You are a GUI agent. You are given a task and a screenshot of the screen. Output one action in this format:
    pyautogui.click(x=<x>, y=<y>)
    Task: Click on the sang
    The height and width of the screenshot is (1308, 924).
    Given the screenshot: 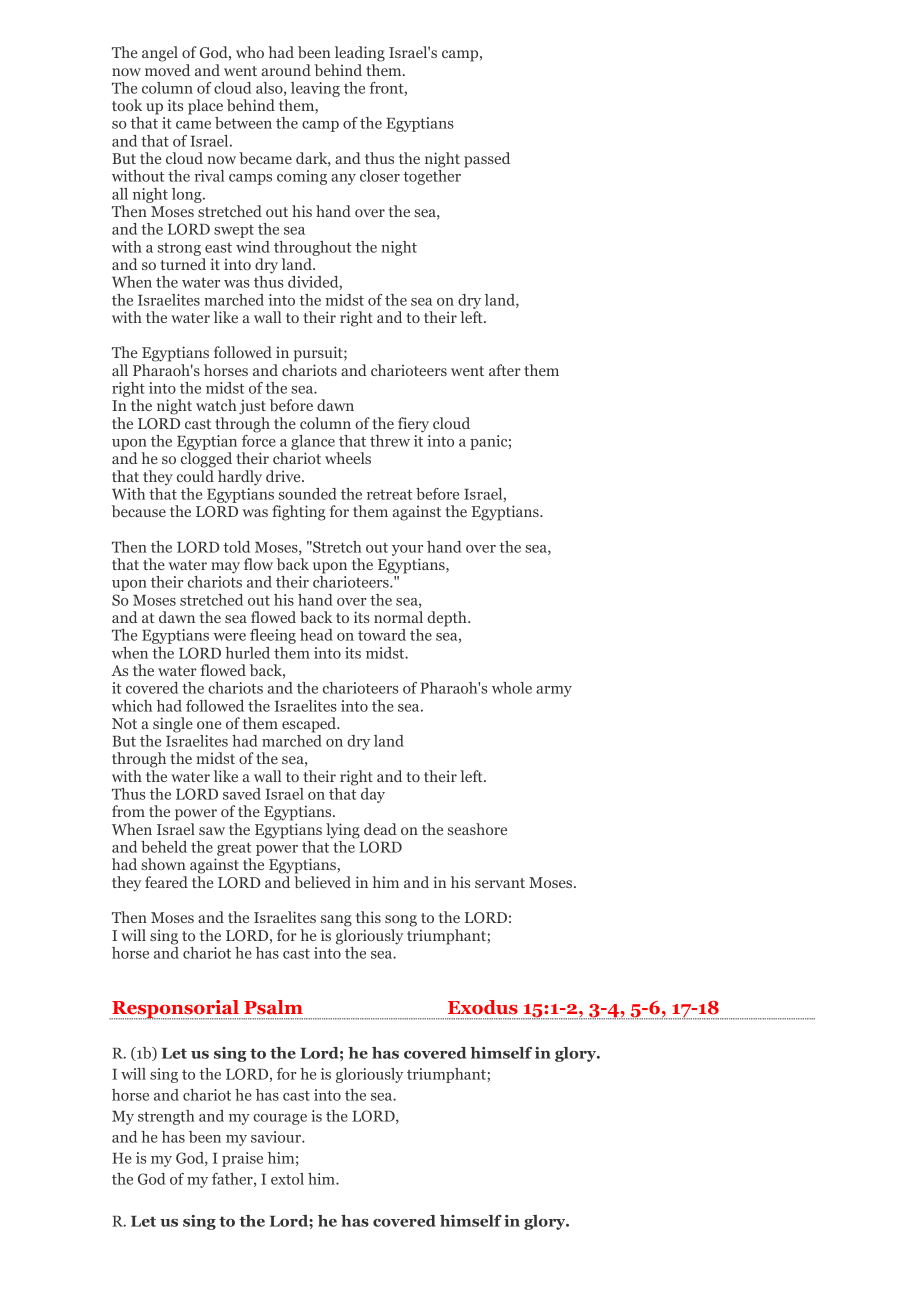 What is the action you would take?
    pyautogui.click(x=336, y=921)
